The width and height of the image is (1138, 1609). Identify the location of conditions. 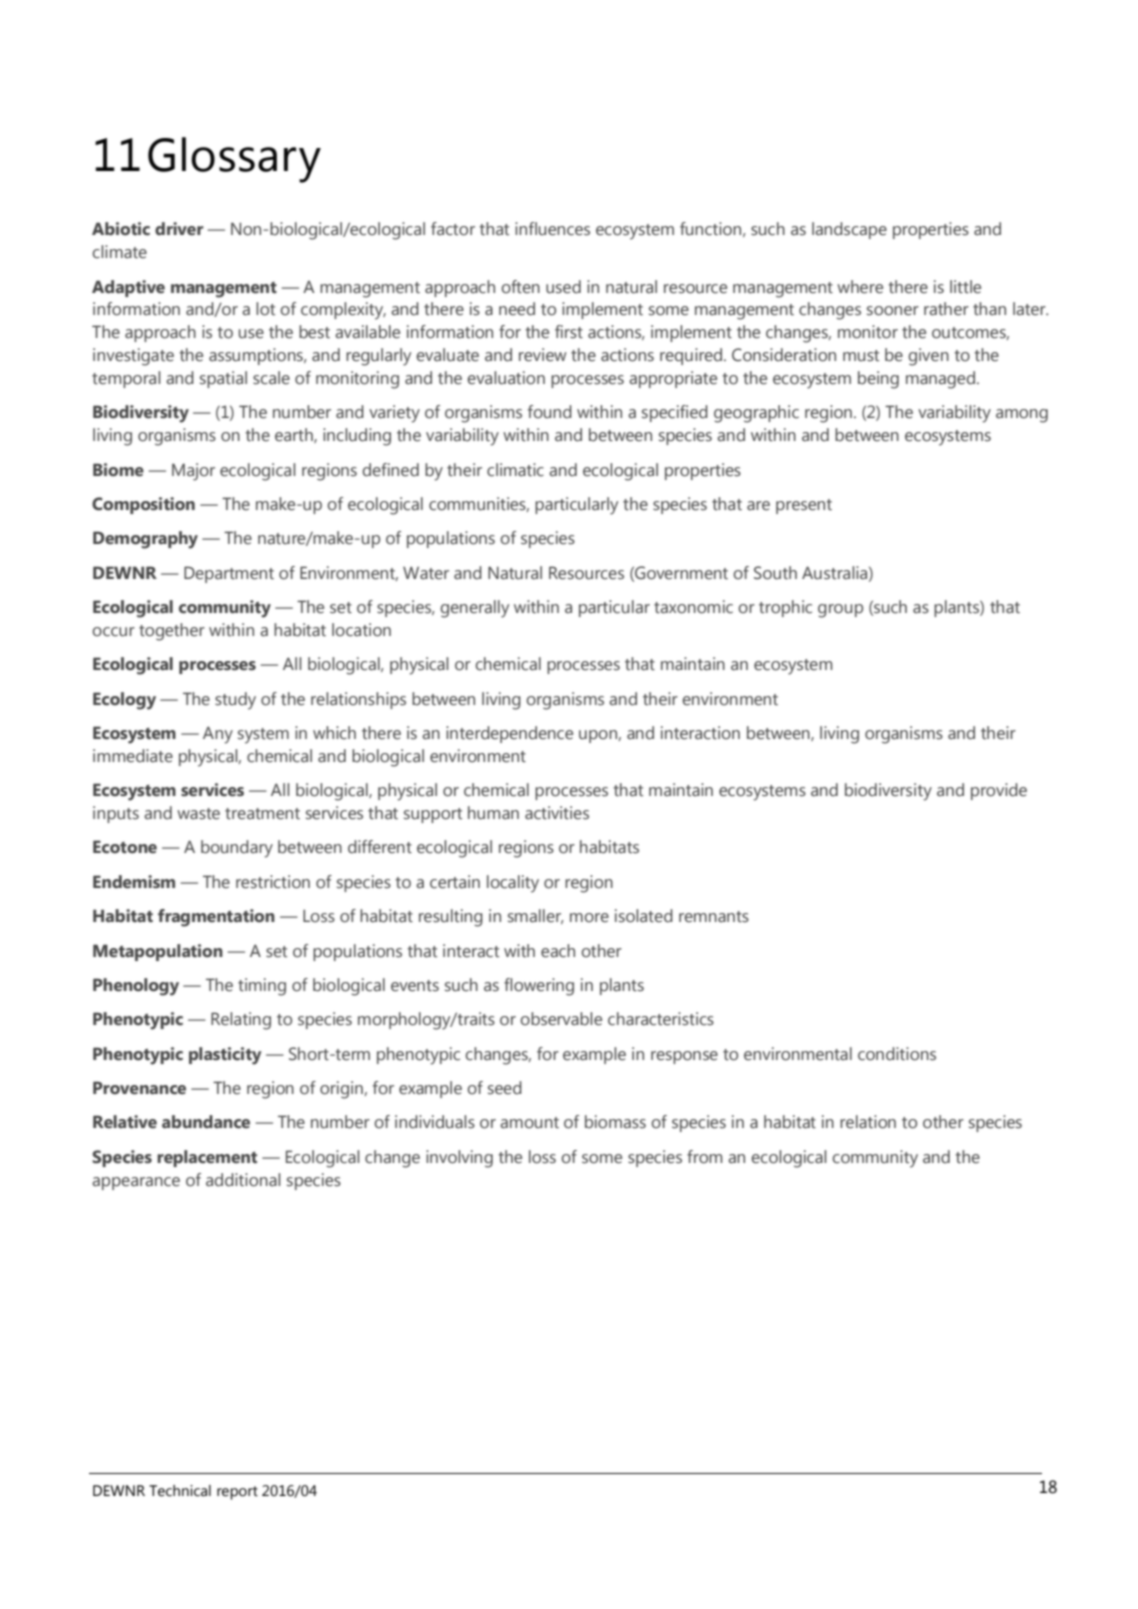
(897, 1054).
